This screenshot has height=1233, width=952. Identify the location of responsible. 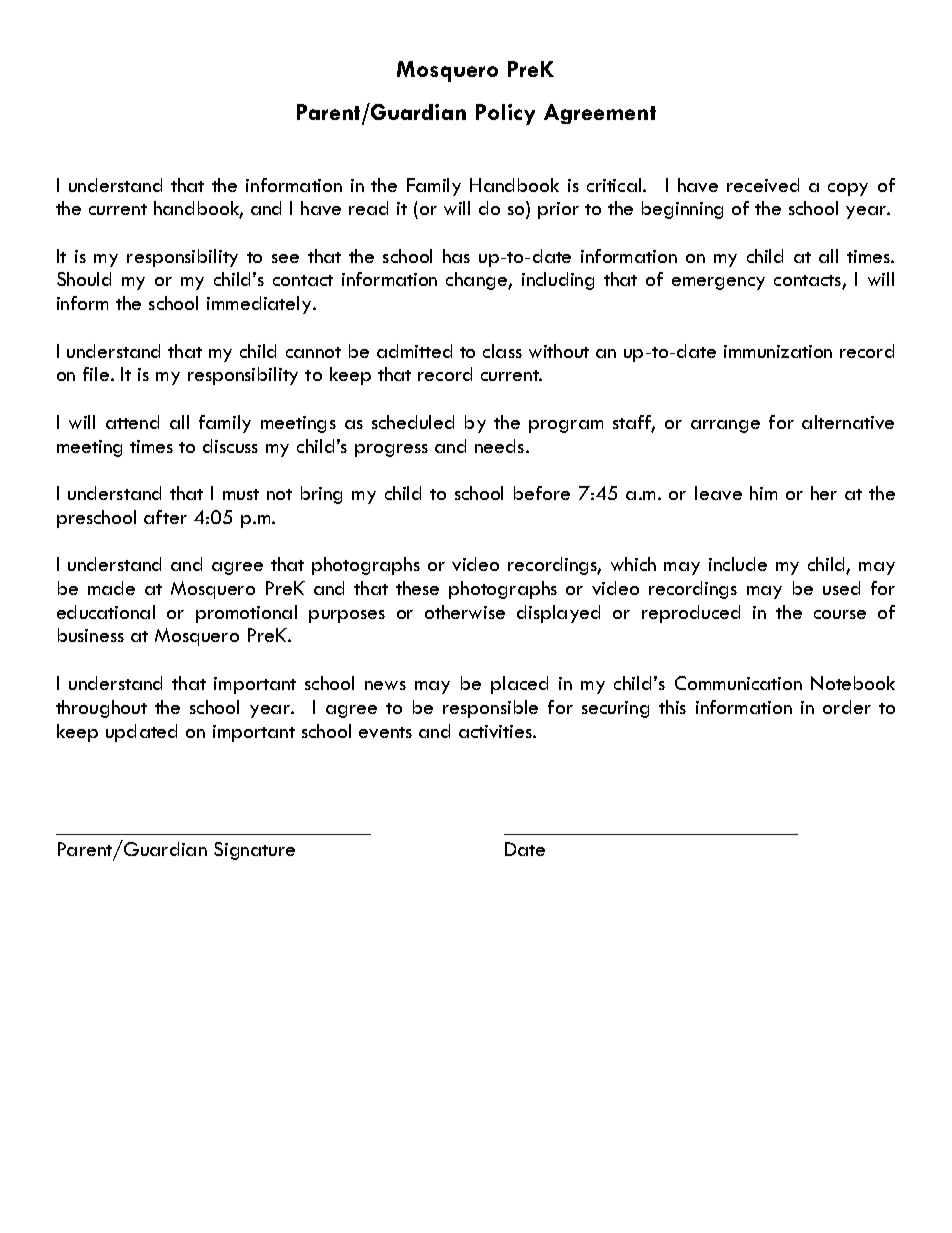
(490, 709).
